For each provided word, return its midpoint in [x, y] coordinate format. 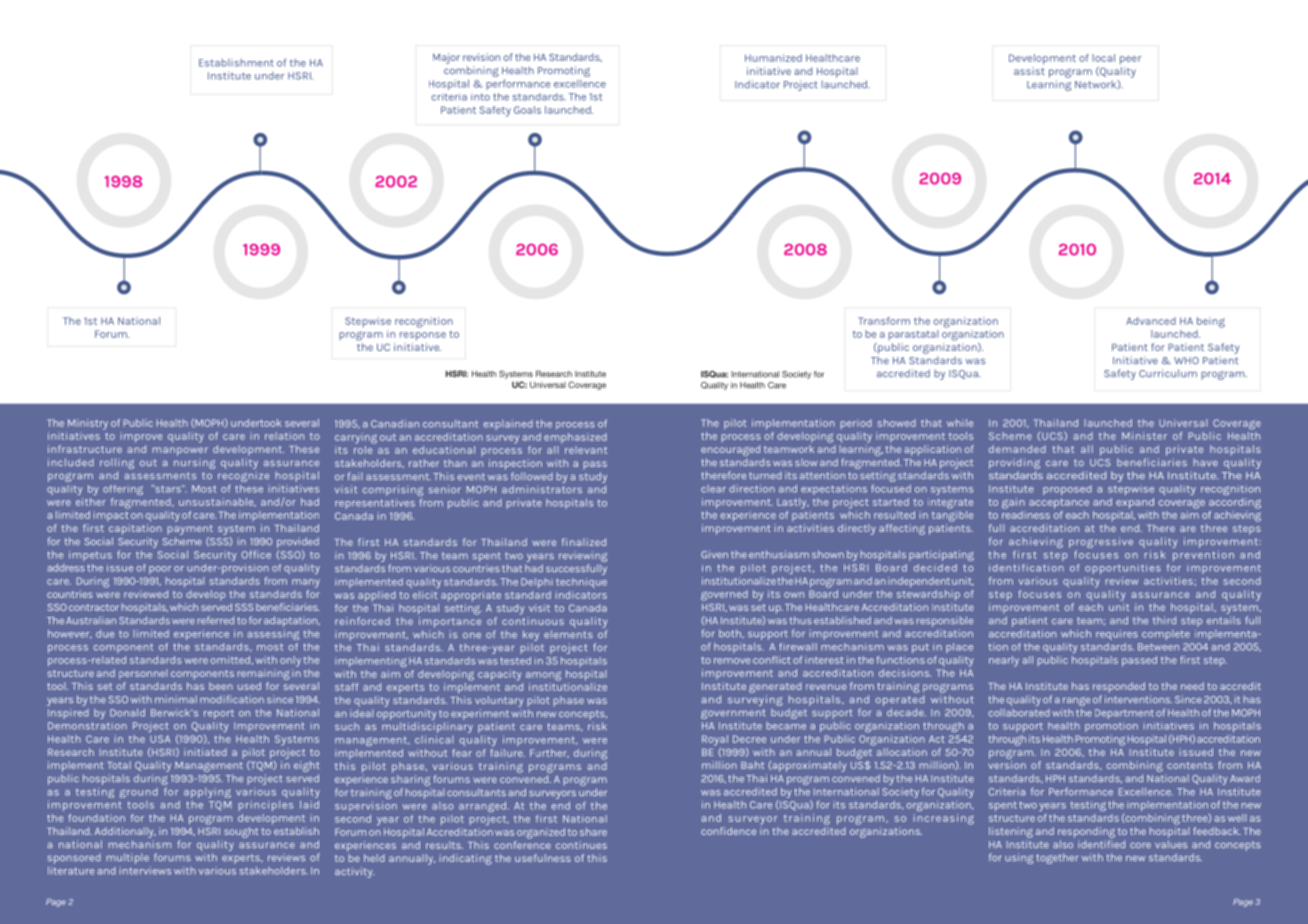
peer [1131, 60]
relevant [586, 450]
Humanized [773, 58]
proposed [1067, 490]
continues [581, 845]
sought [241, 832]
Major [446, 58]
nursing [194, 463]
